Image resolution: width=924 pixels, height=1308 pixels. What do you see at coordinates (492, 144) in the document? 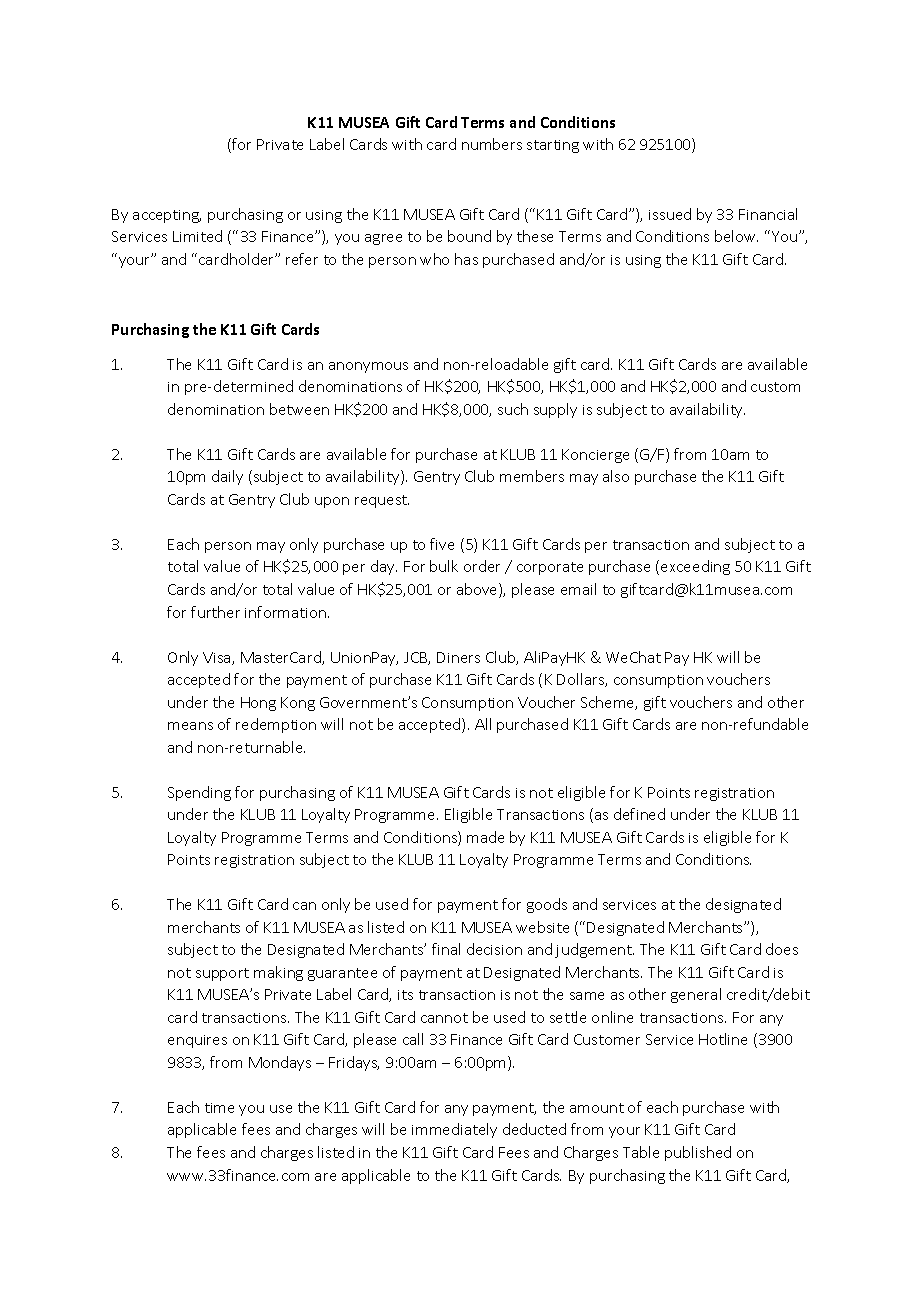
I see `numbers` at bounding box center [492, 144].
